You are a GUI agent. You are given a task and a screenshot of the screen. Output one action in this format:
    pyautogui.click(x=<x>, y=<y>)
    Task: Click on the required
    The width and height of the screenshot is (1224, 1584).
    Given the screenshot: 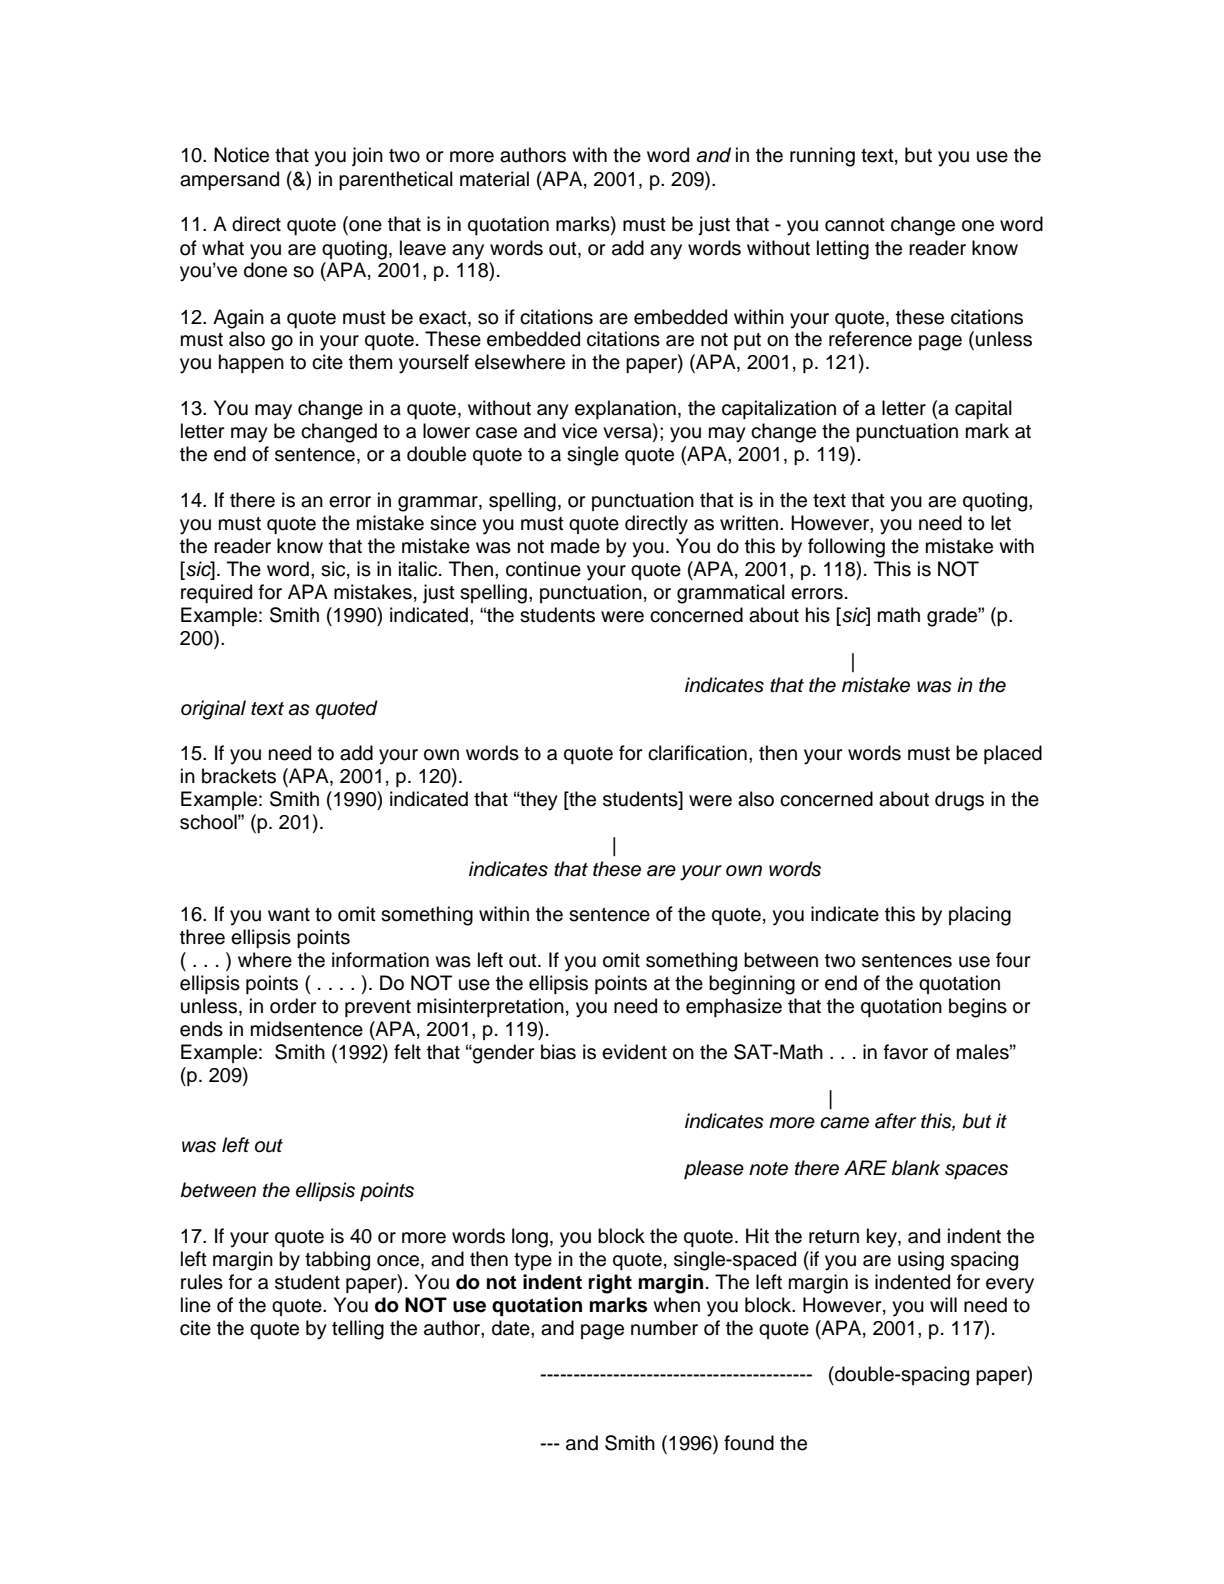 What is the action you would take?
    pyautogui.click(x=216, y=593)
